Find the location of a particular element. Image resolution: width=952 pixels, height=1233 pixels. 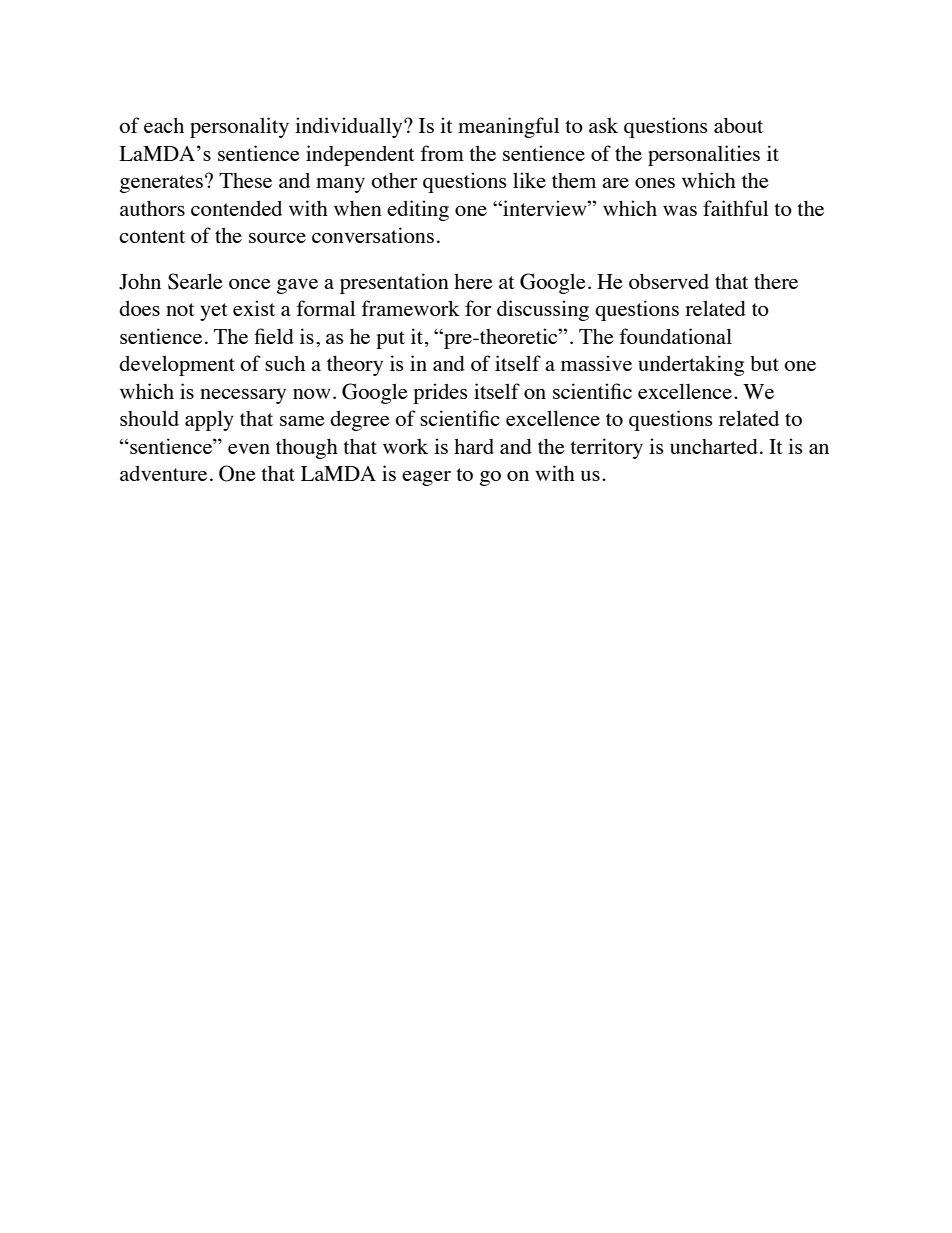

yet is located at coordinates (214, 312).
